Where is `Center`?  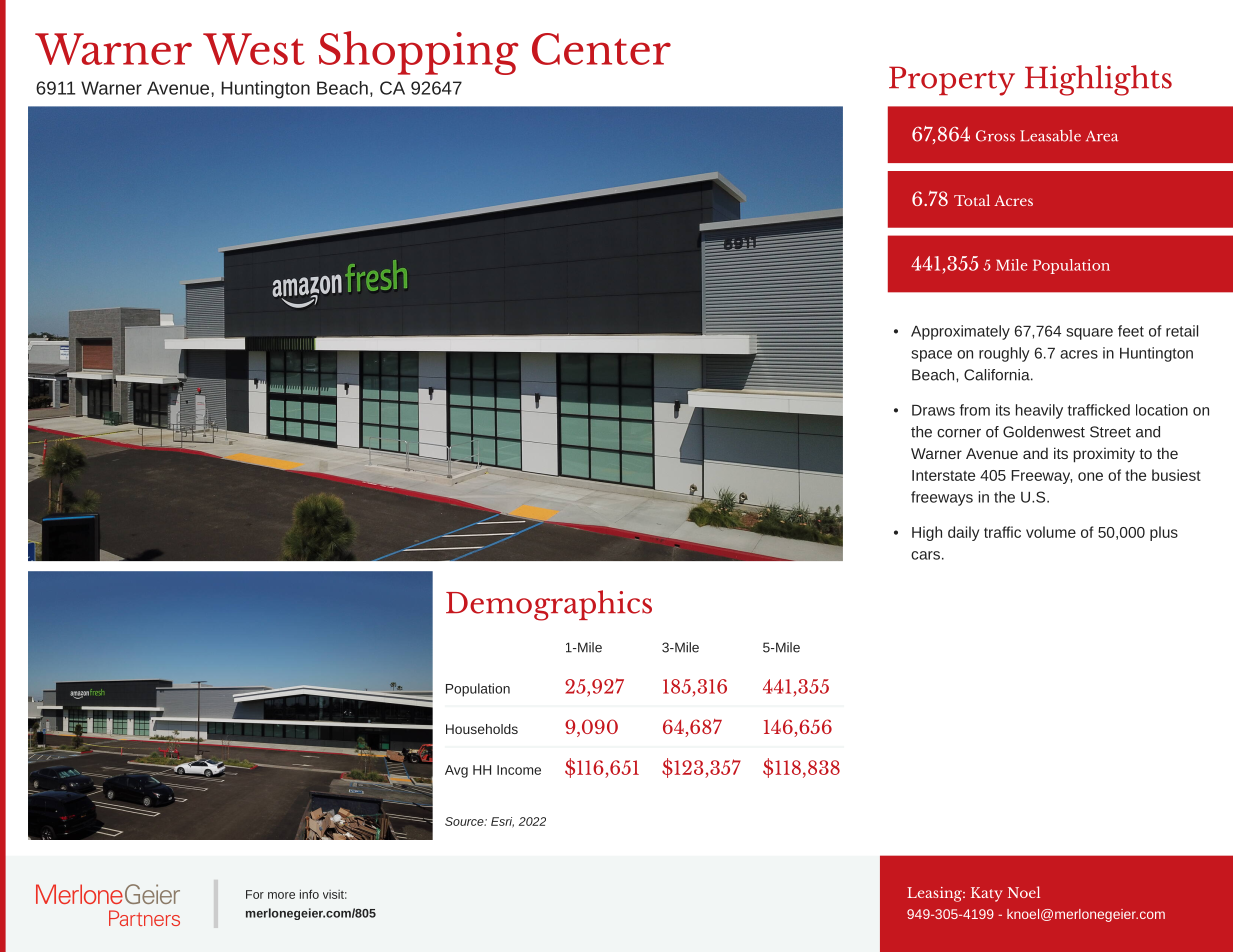
Center is located at coordinates (601, 49).
